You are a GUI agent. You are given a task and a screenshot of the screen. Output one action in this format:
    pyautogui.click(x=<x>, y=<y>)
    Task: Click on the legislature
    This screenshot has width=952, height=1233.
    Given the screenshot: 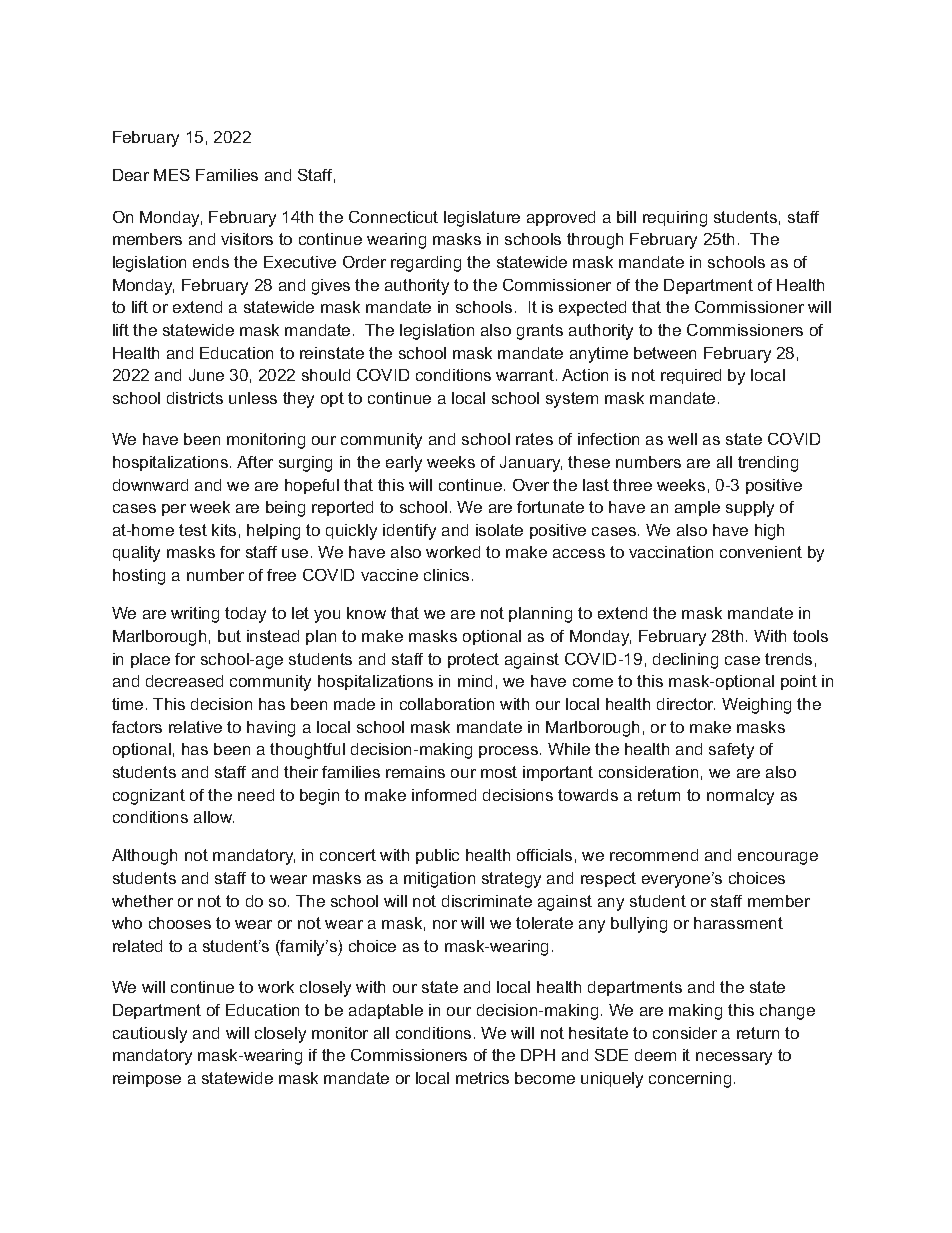 What is the action you would take?
    pyautogui.click(x=482, y=219)
